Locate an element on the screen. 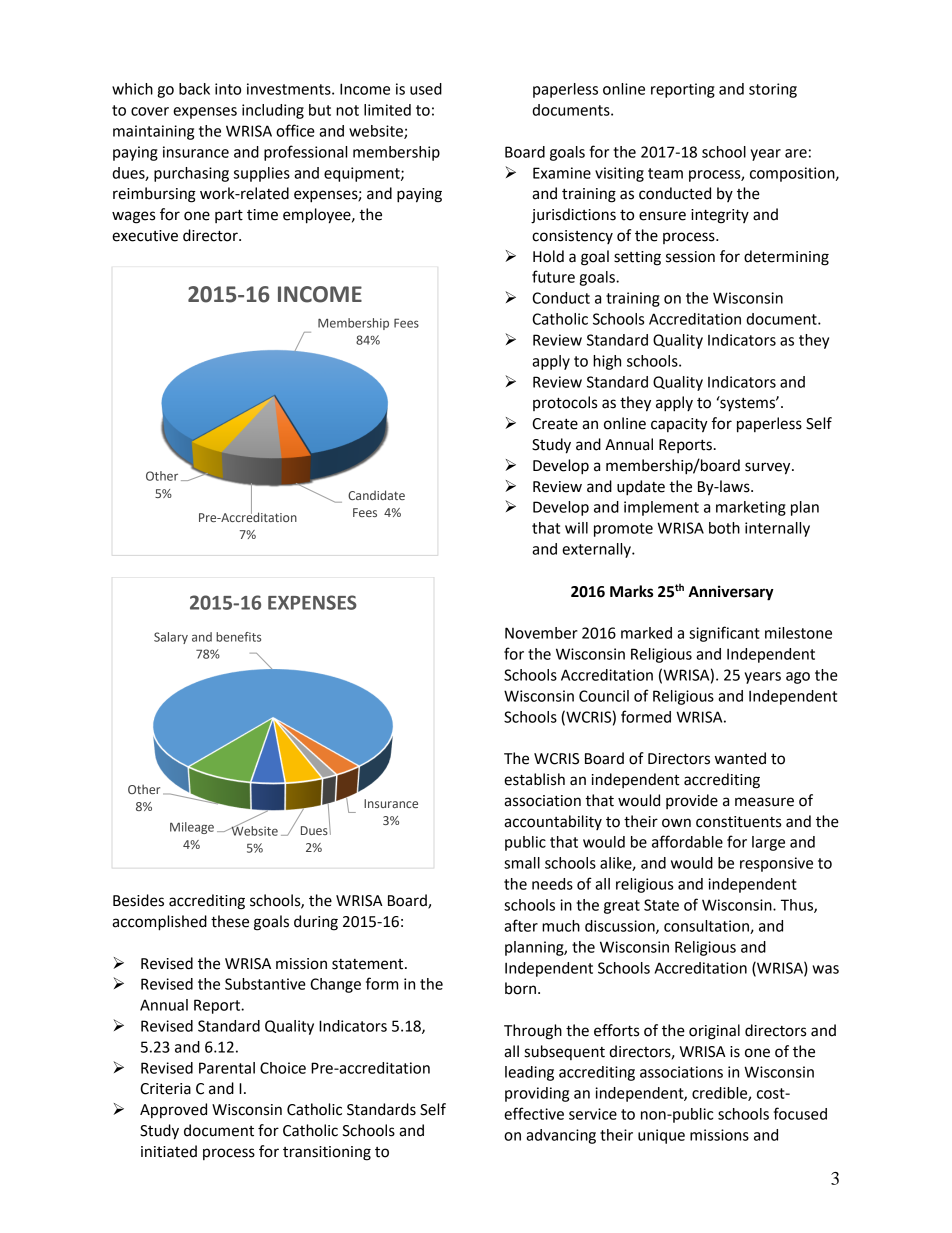 The image size is (952, 1233). significant is located at coordinates (724, 634).
